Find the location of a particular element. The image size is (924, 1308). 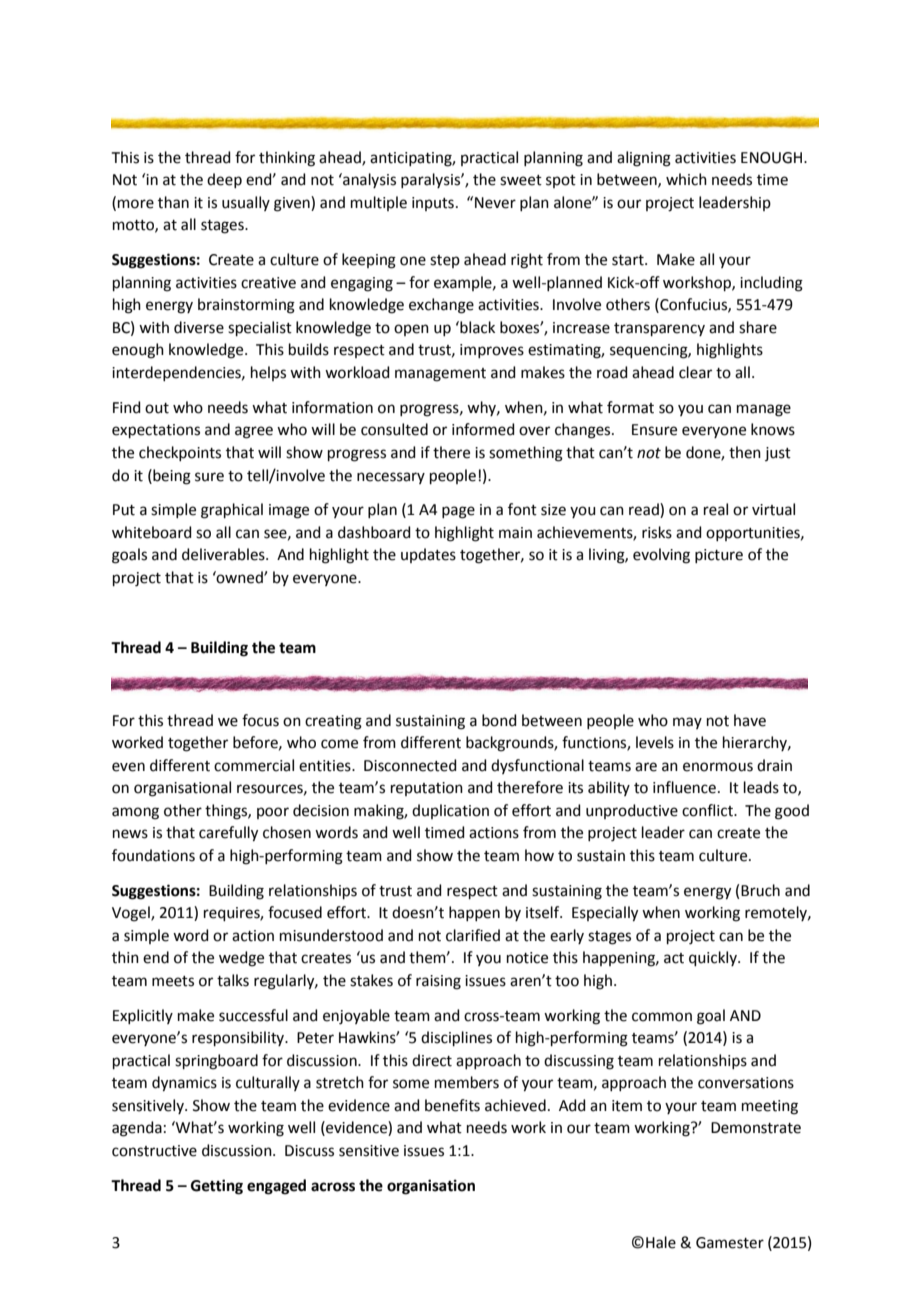

may is located at coordinates (687, 723).
